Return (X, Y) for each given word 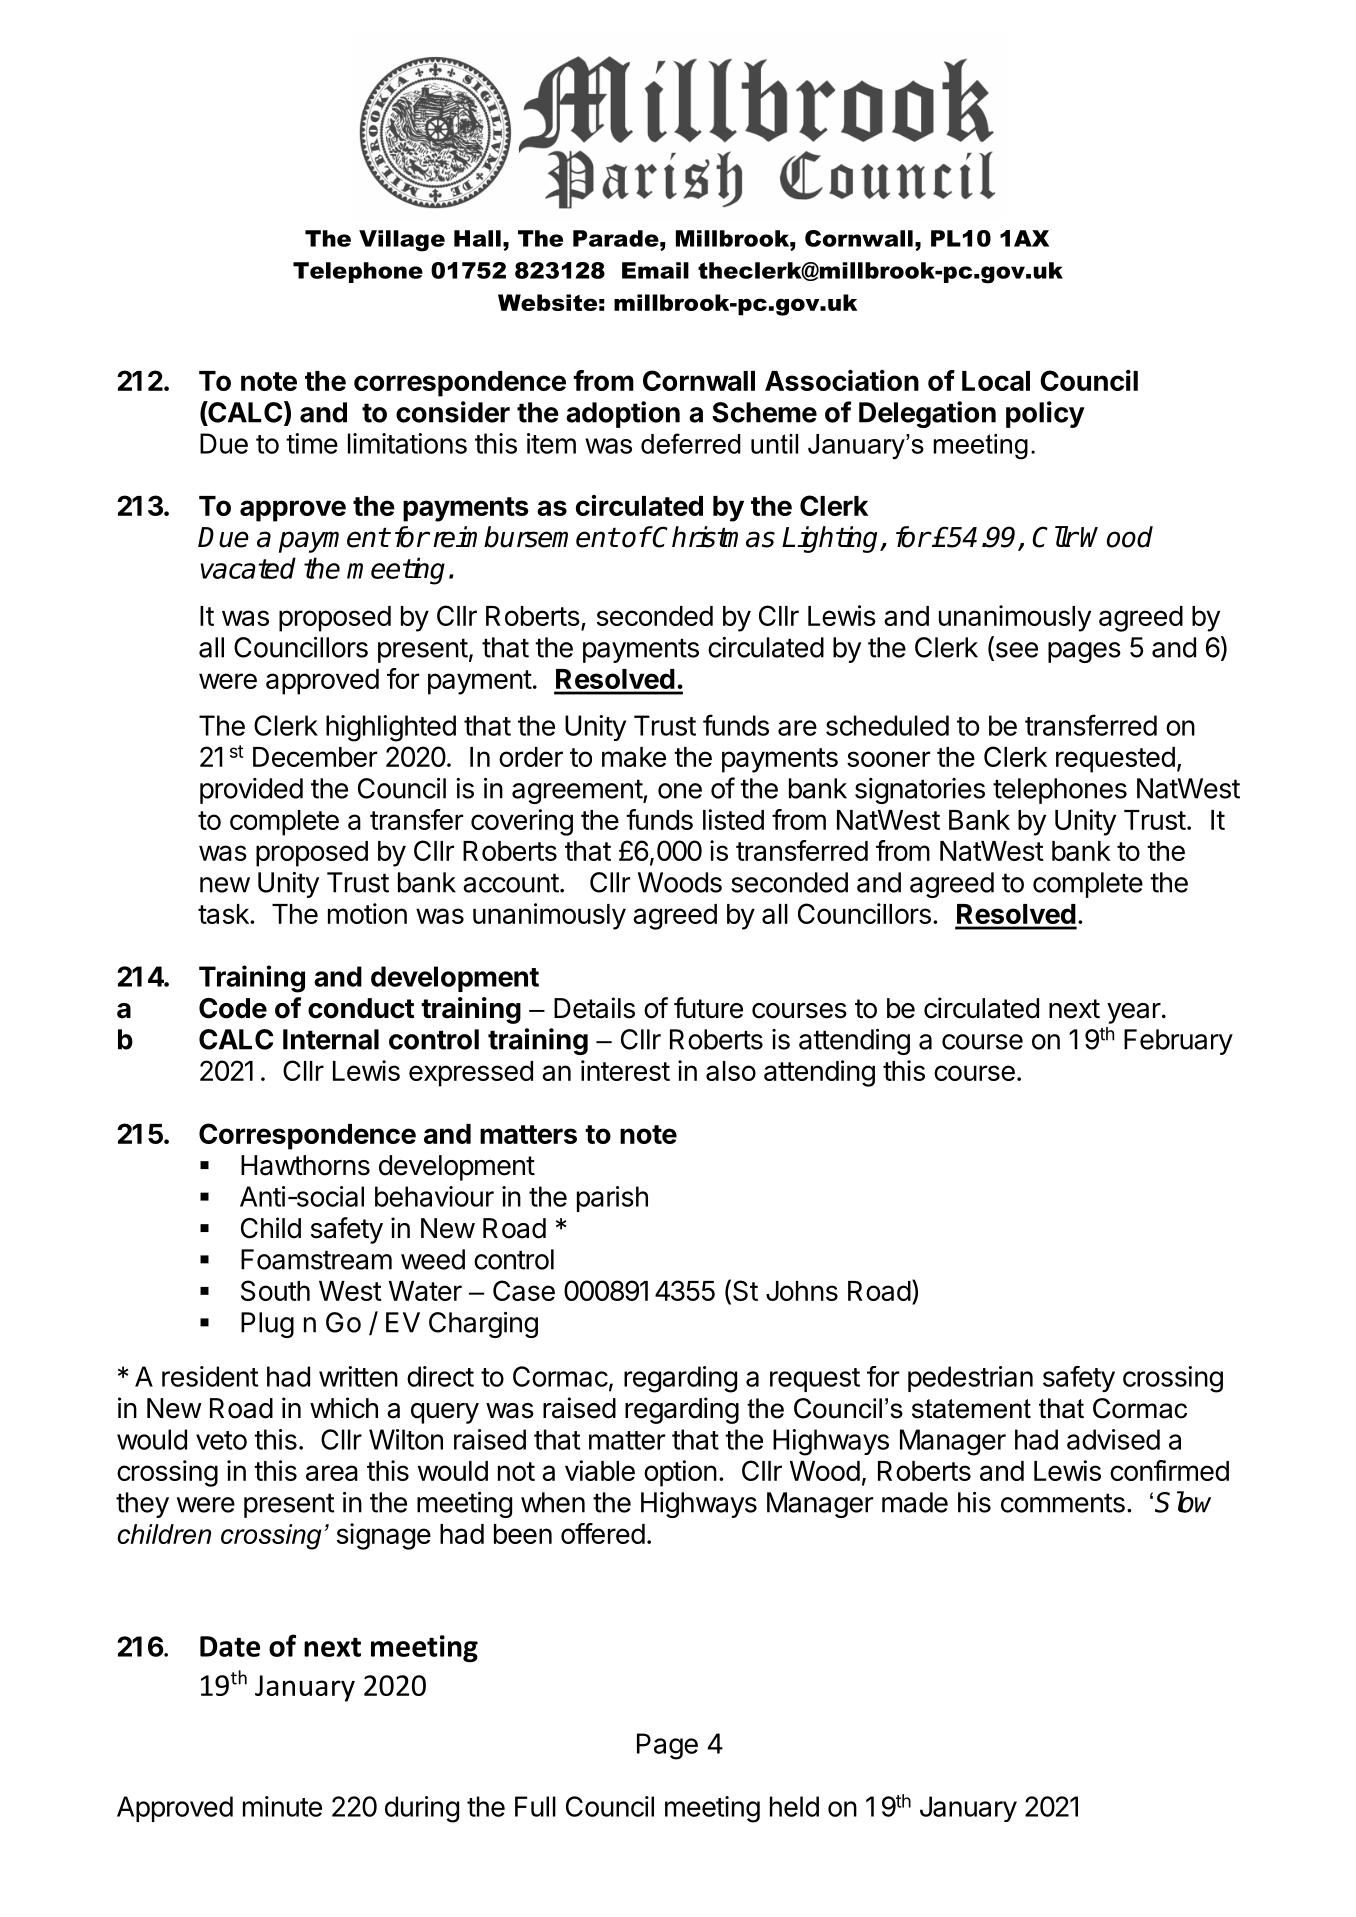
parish (612, 1199)
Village (402, 241)
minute (282, 1806)
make (634, 757)
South (275, 1290)
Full (535, 1806)
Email (655, 270)
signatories (920, 791)
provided (251, 791)
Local (996, 381)
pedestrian (970, 1379)
